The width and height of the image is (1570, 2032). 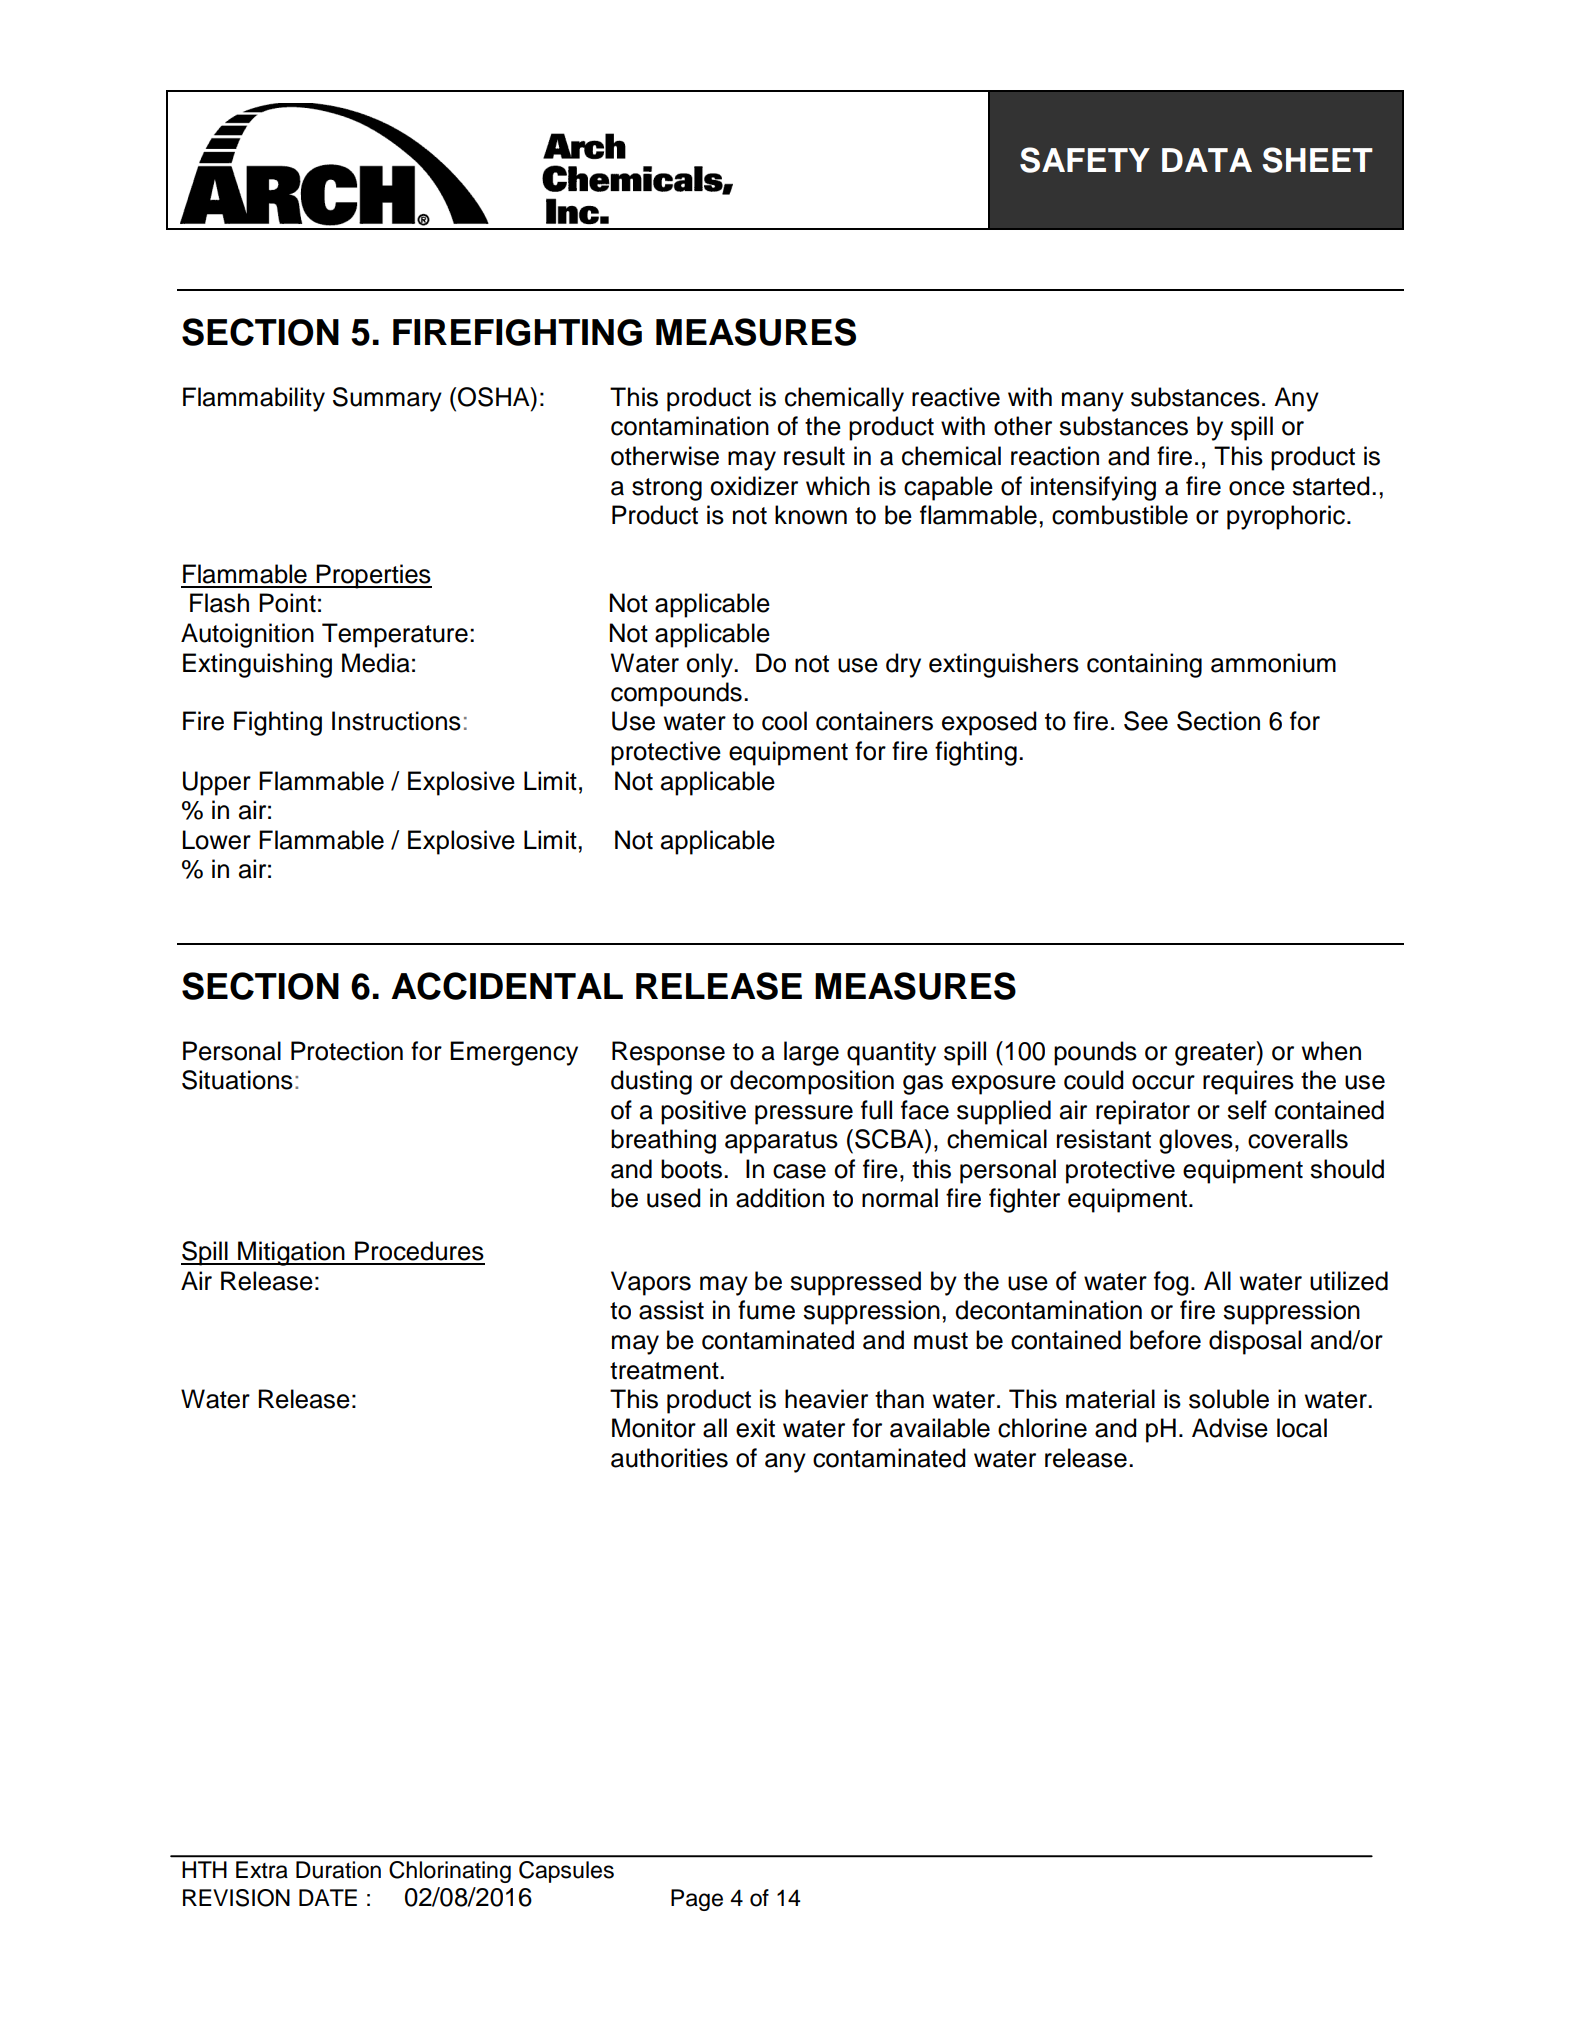 I want to click on Duration, so click(x=338, y=1870).
